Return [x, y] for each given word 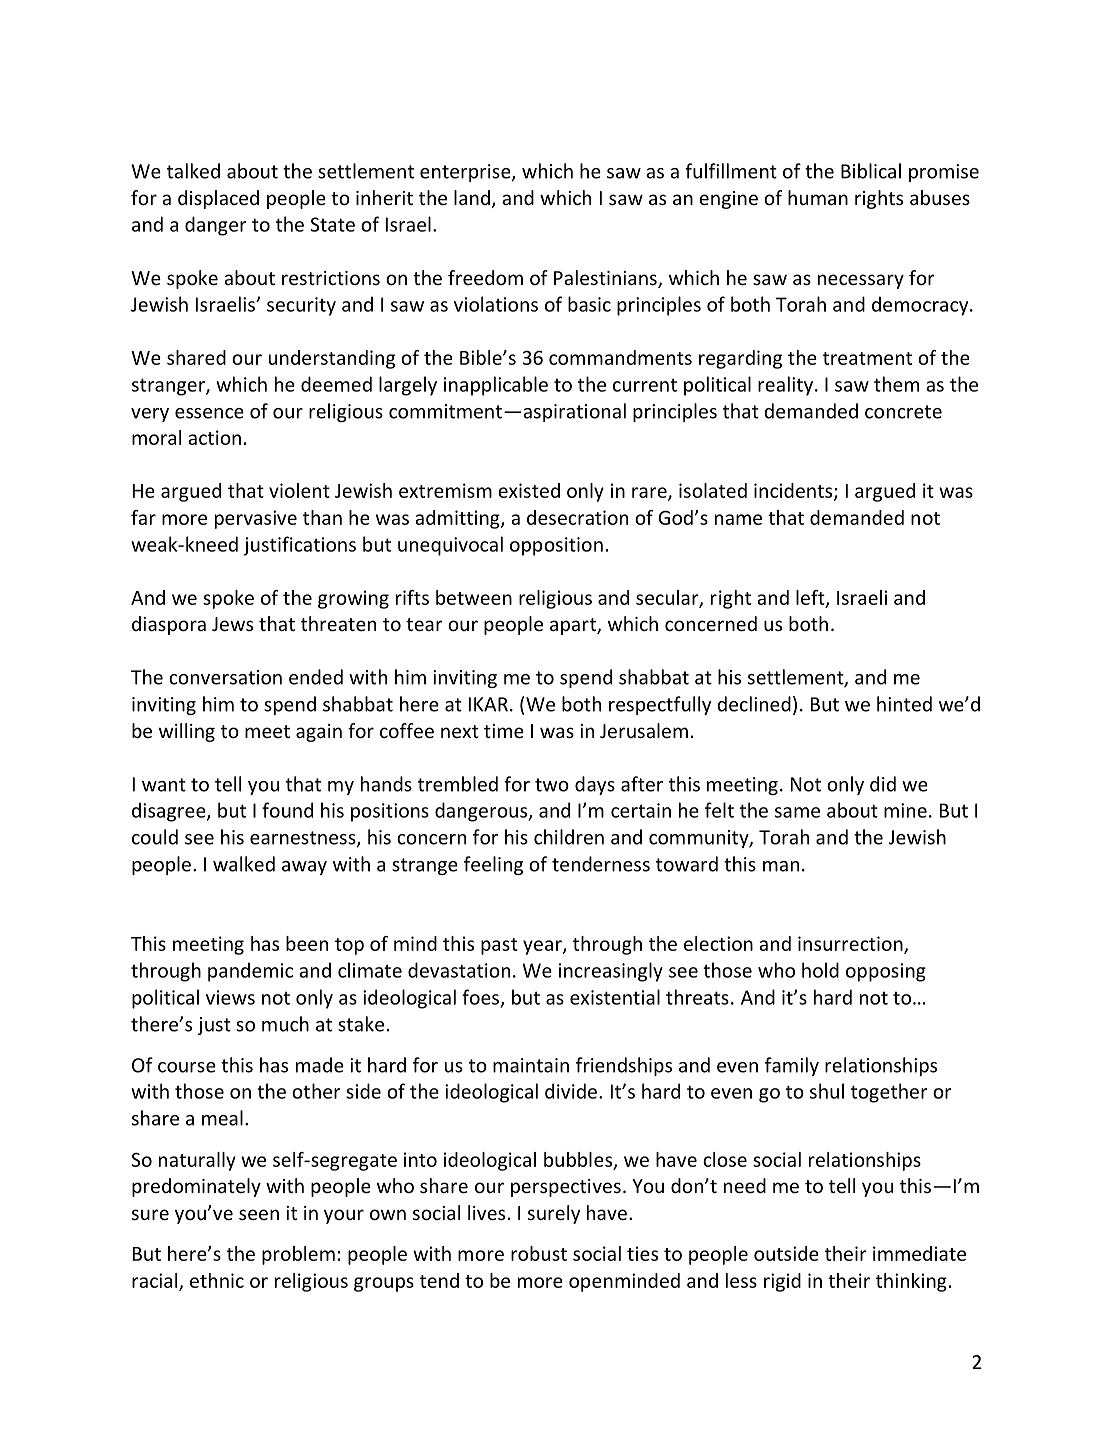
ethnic [217, 1280]
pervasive [256, 519]
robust [539, 1253]
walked [244, 864]
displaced [218, 199]
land [472, 197]
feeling [493, 865]
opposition [556, 546]
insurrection [851, 944]
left [811, 598]
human [818, 197]
